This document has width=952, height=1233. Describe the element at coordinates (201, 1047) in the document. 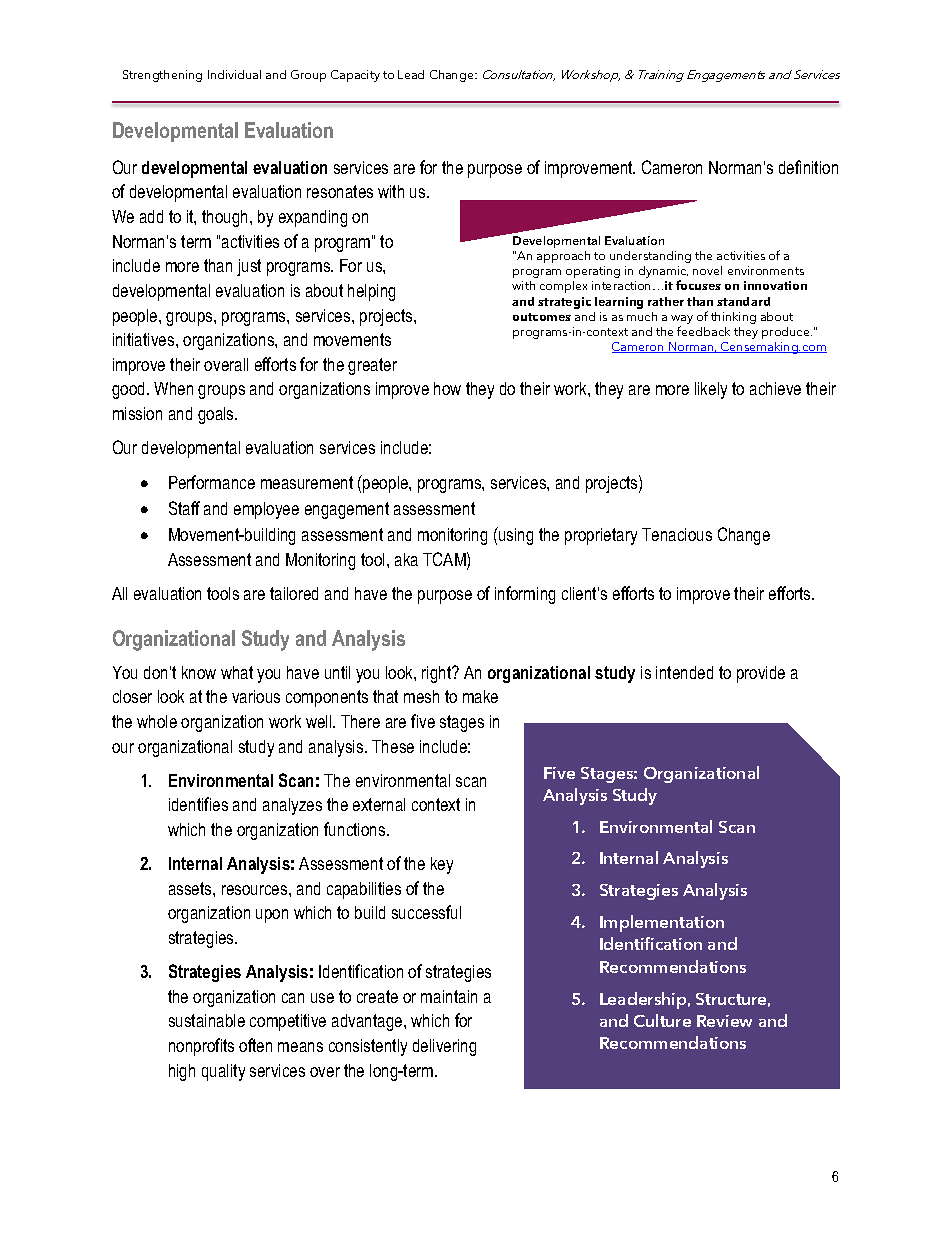

I see `nonprofits` at that location.
